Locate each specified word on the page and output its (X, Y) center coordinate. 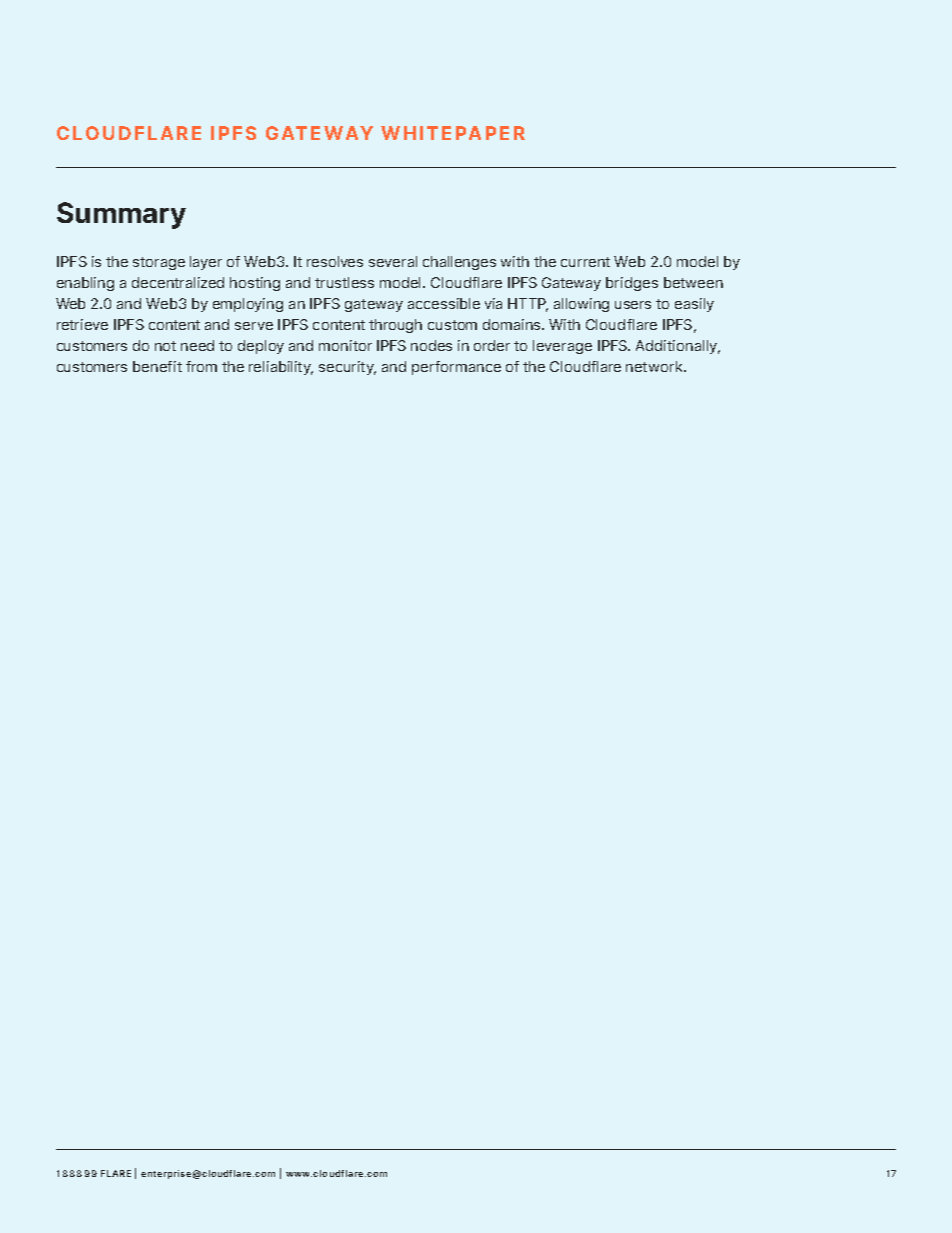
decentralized (178, 282)
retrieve (82, 324)
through (395, 326)
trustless (344, 282)
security (347, 368)
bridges (632, 284)
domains (513, 324)
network (655, 366)
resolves (335, 261)
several (393, 261)
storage (159, 263)
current (585, 262)
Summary (121, 215)
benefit (157, 366)
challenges (459, 263)
